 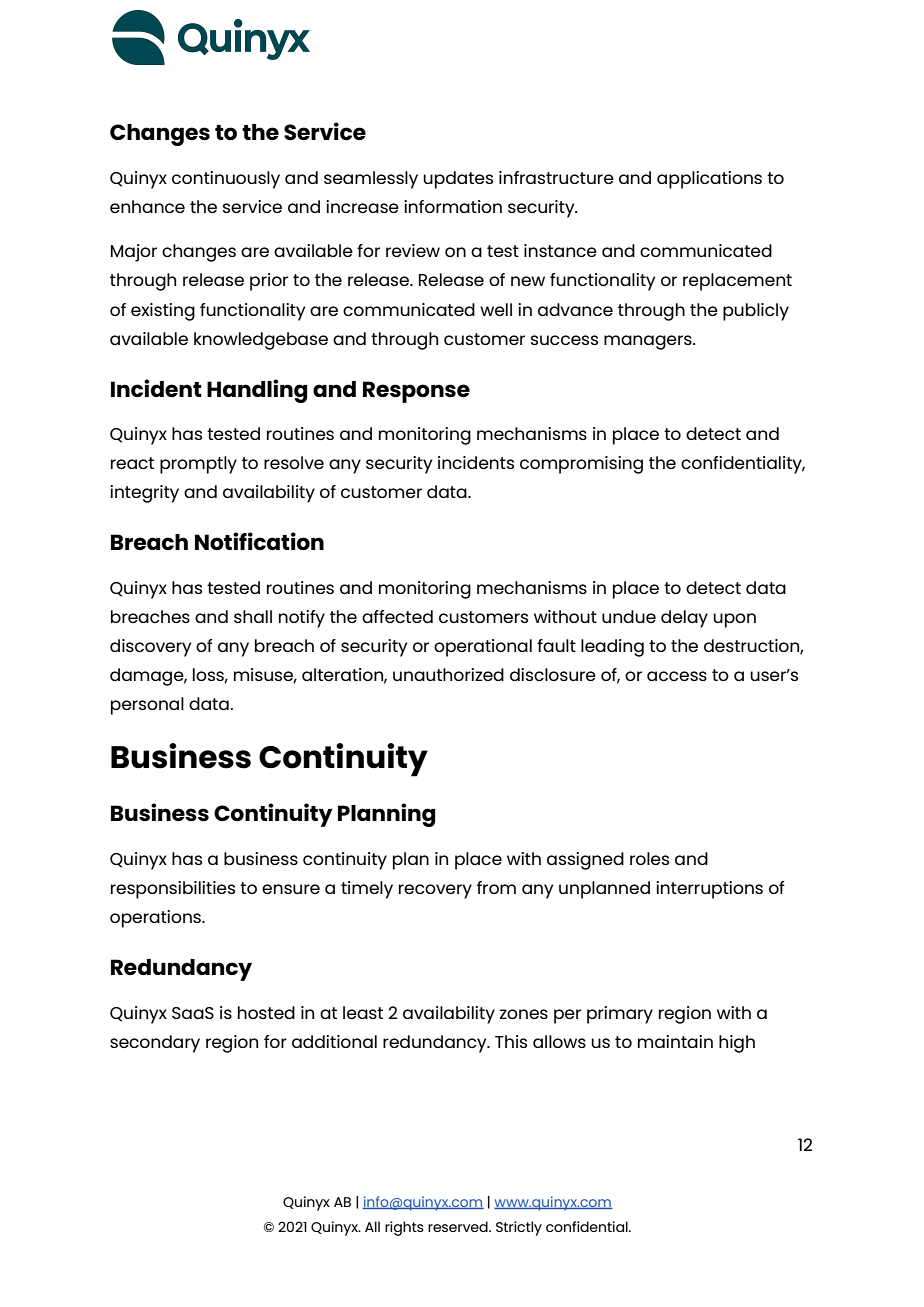 What do you see at coordinates (257, 391) in the screenshot?
I see `Handling` at bounding box center [257, 391].
